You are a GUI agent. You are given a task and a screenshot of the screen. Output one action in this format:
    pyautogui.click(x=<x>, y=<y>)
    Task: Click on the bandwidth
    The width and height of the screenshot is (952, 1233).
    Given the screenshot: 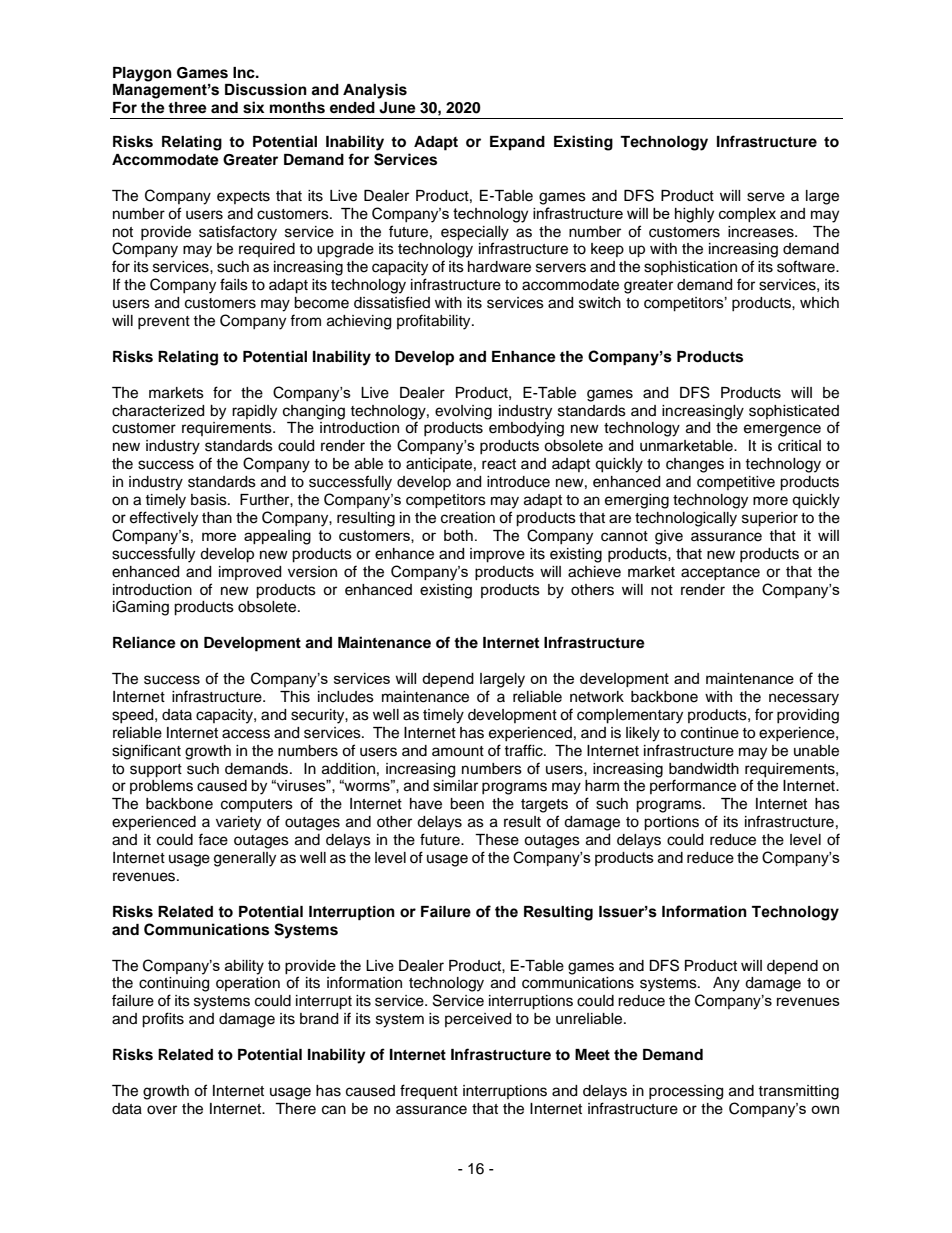 What is the action you would take?
    pyautogui.click(x=704, y=769)
